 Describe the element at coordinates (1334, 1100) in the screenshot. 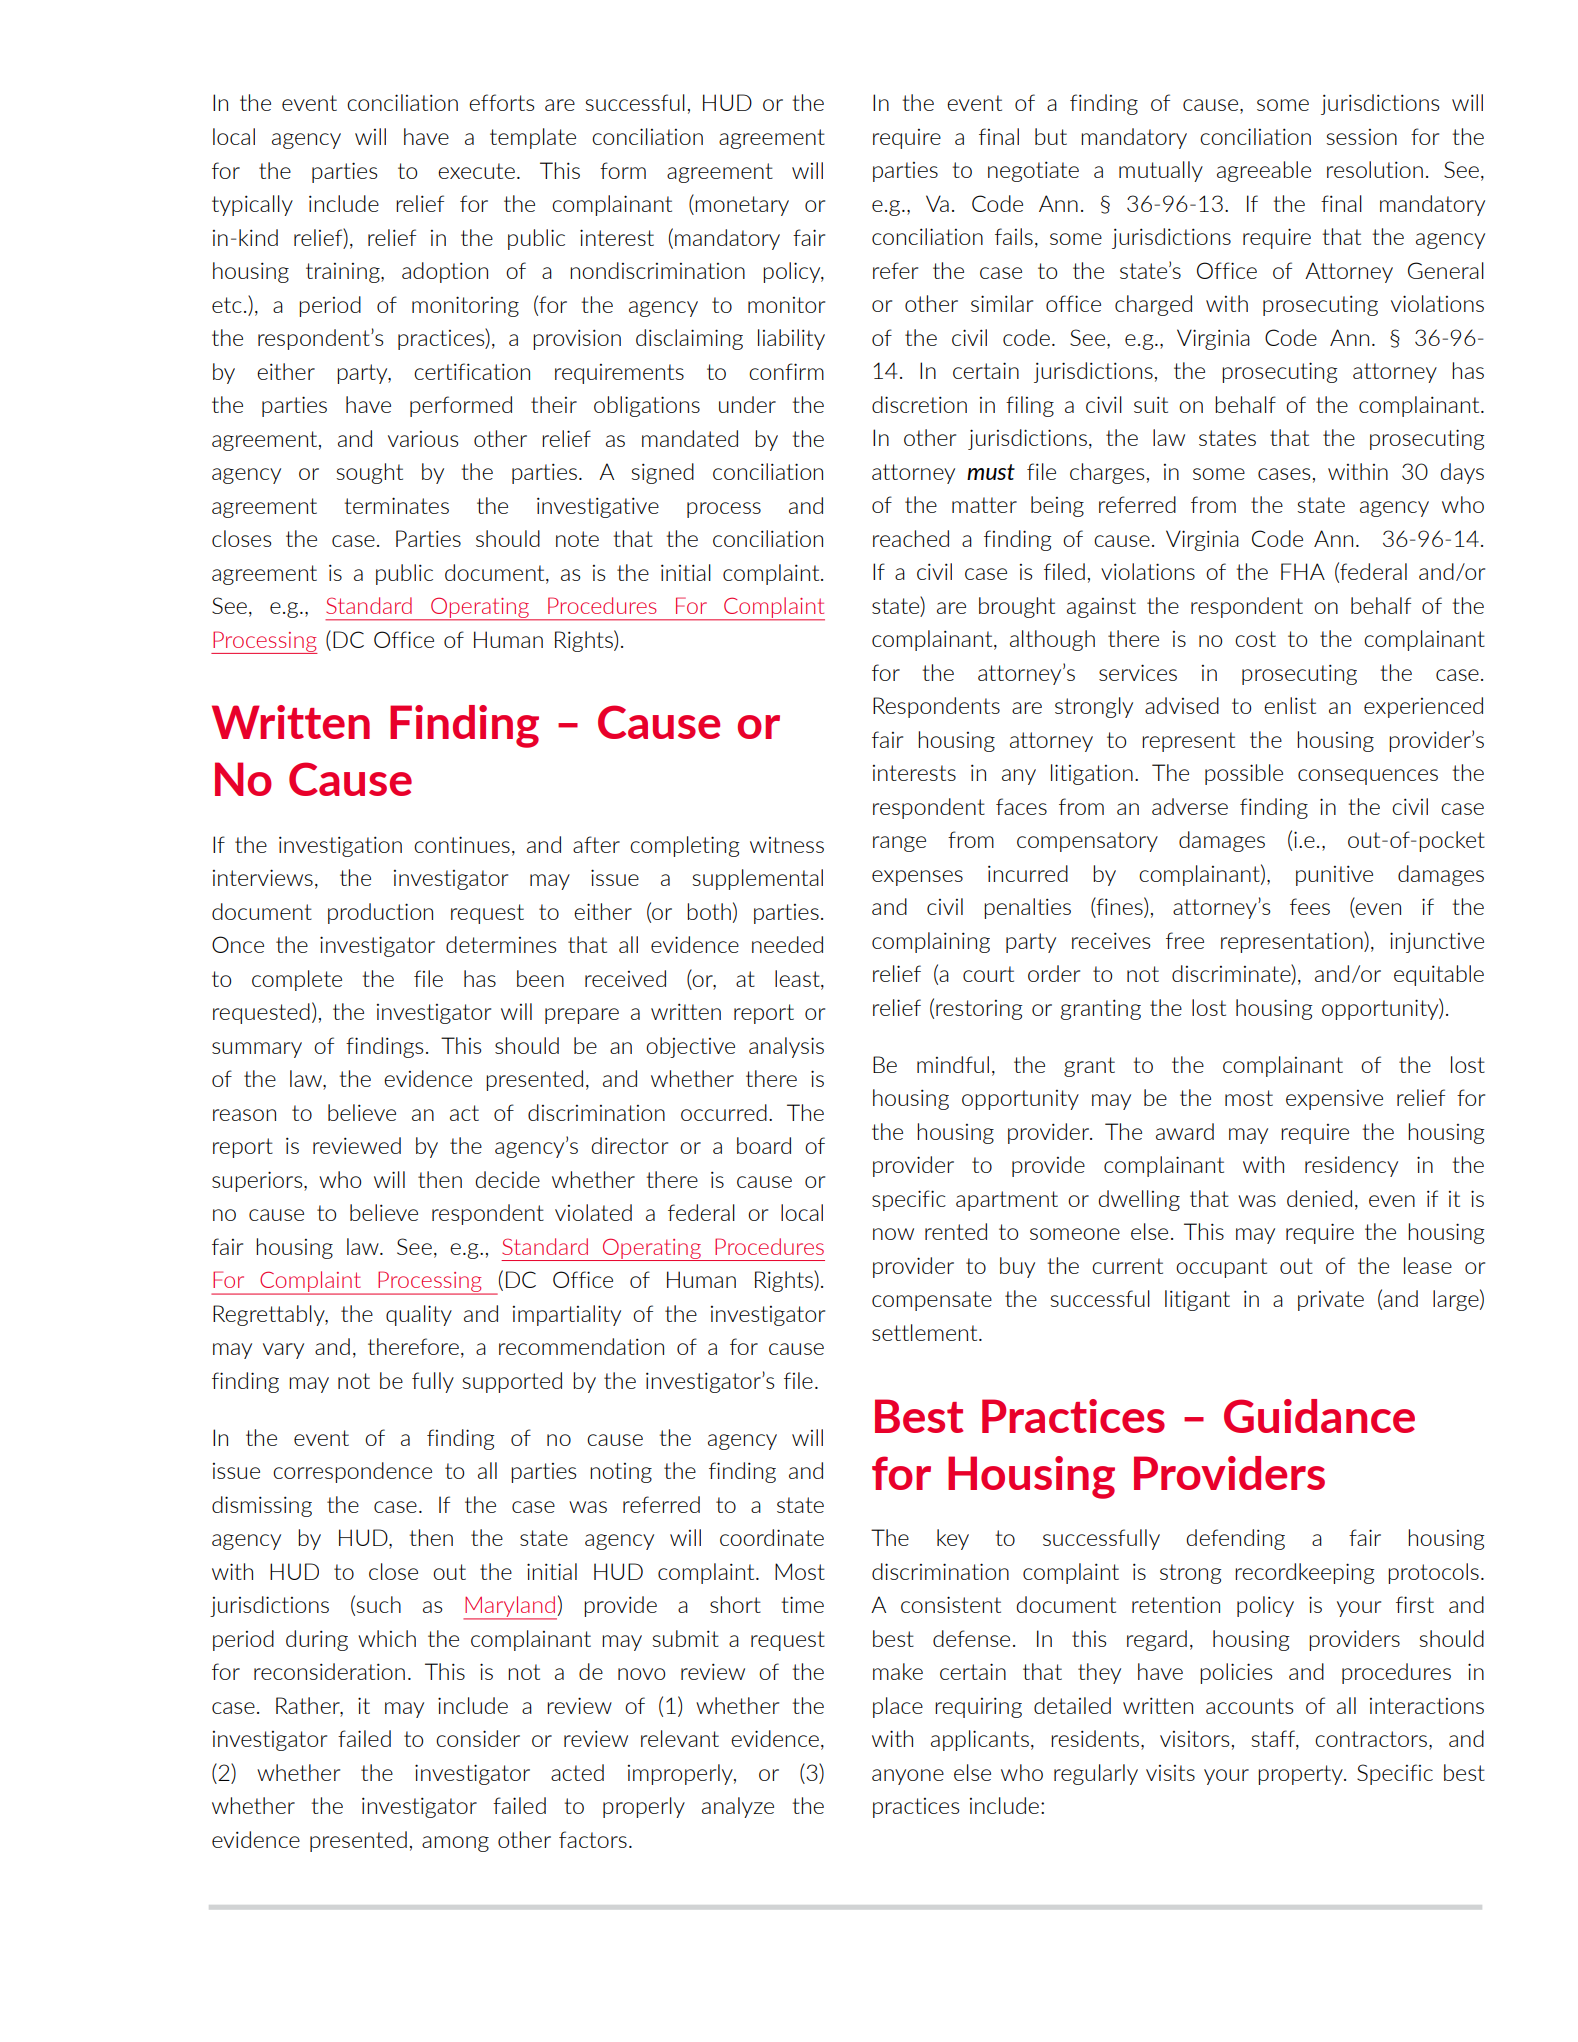

I see `expensive` at that location.
